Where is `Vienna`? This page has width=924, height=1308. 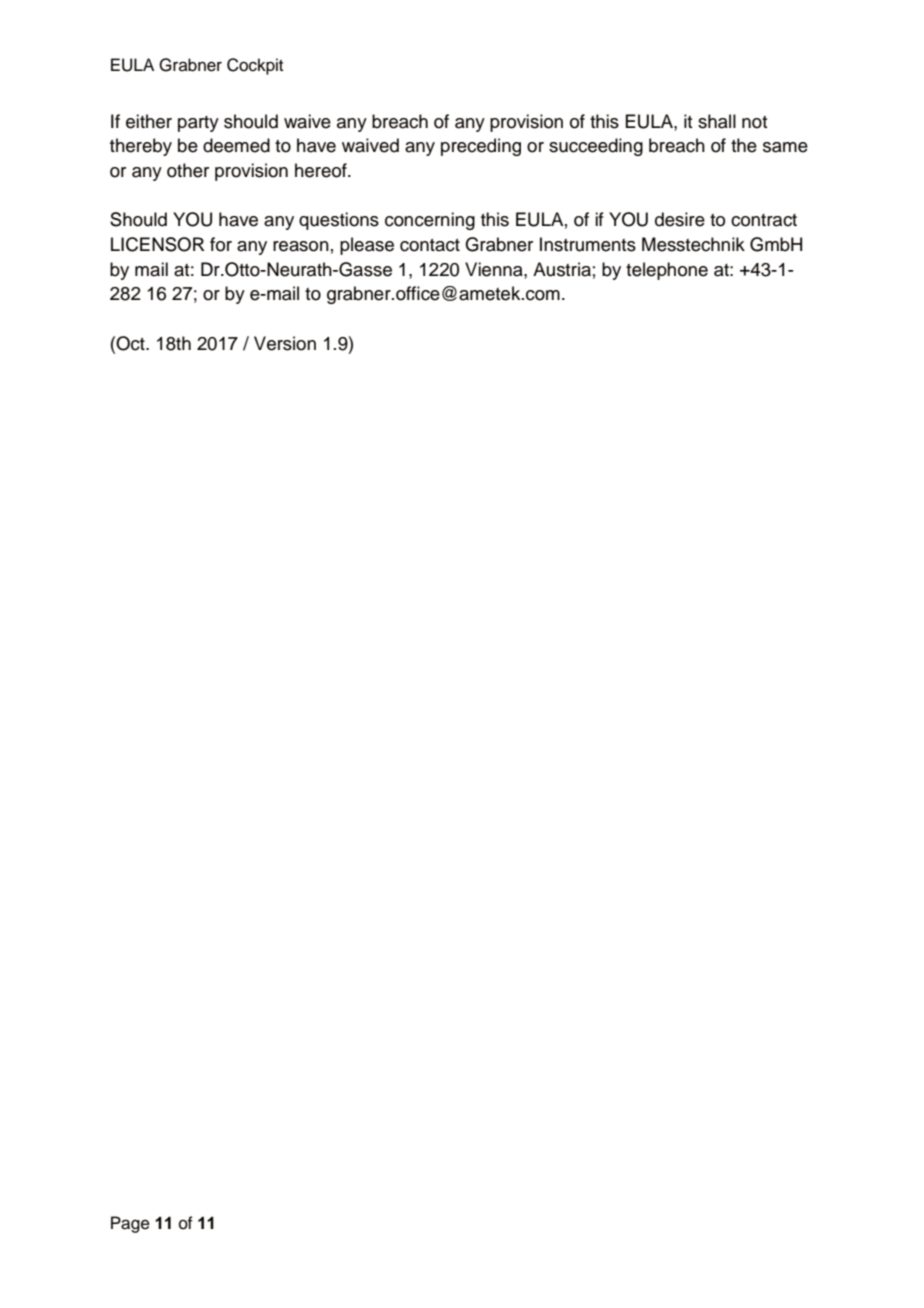
Vienna is located at coordinates (495, 269).
